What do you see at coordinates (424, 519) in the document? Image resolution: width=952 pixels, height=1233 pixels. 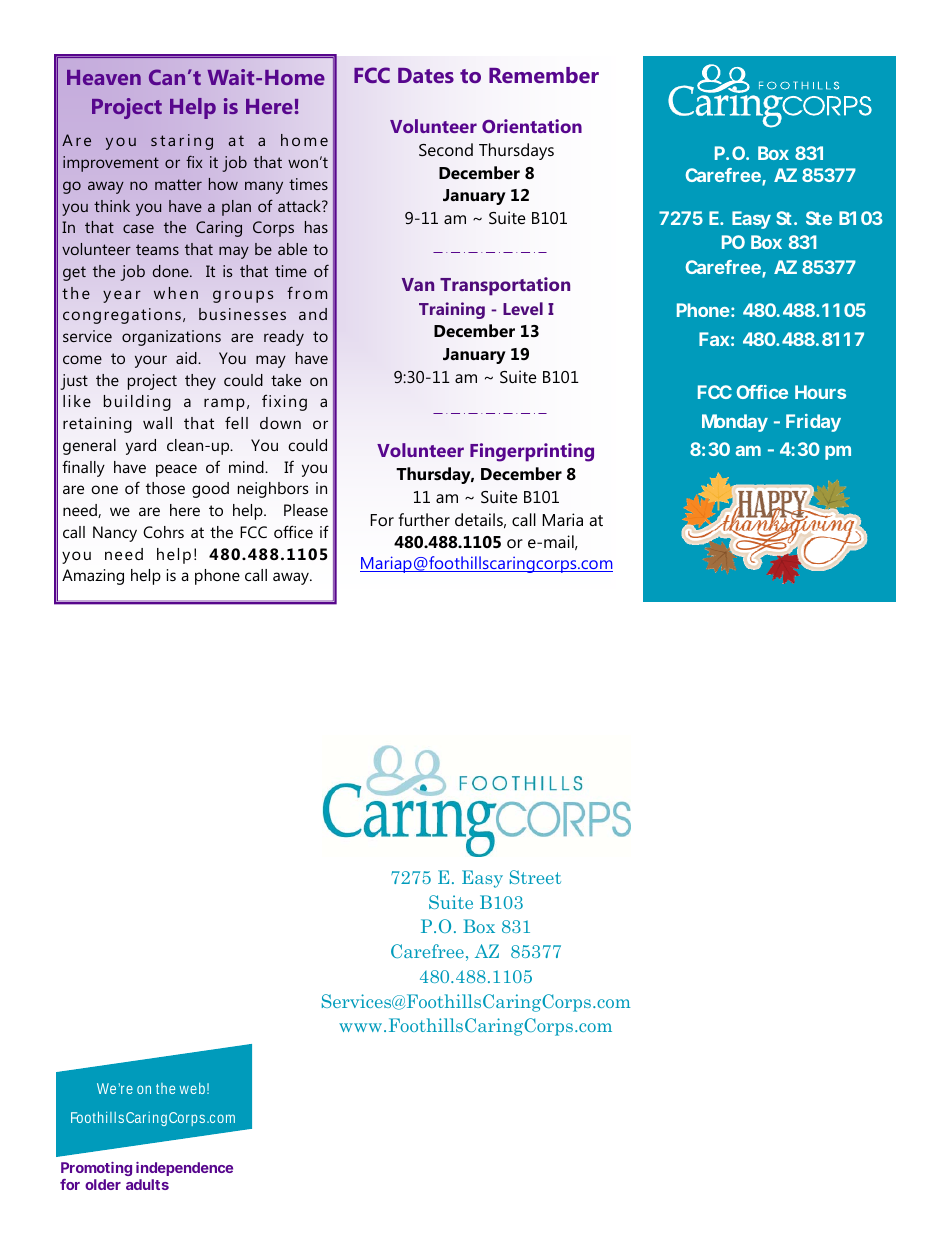 I see `further` at bounding box center [424, 519].
